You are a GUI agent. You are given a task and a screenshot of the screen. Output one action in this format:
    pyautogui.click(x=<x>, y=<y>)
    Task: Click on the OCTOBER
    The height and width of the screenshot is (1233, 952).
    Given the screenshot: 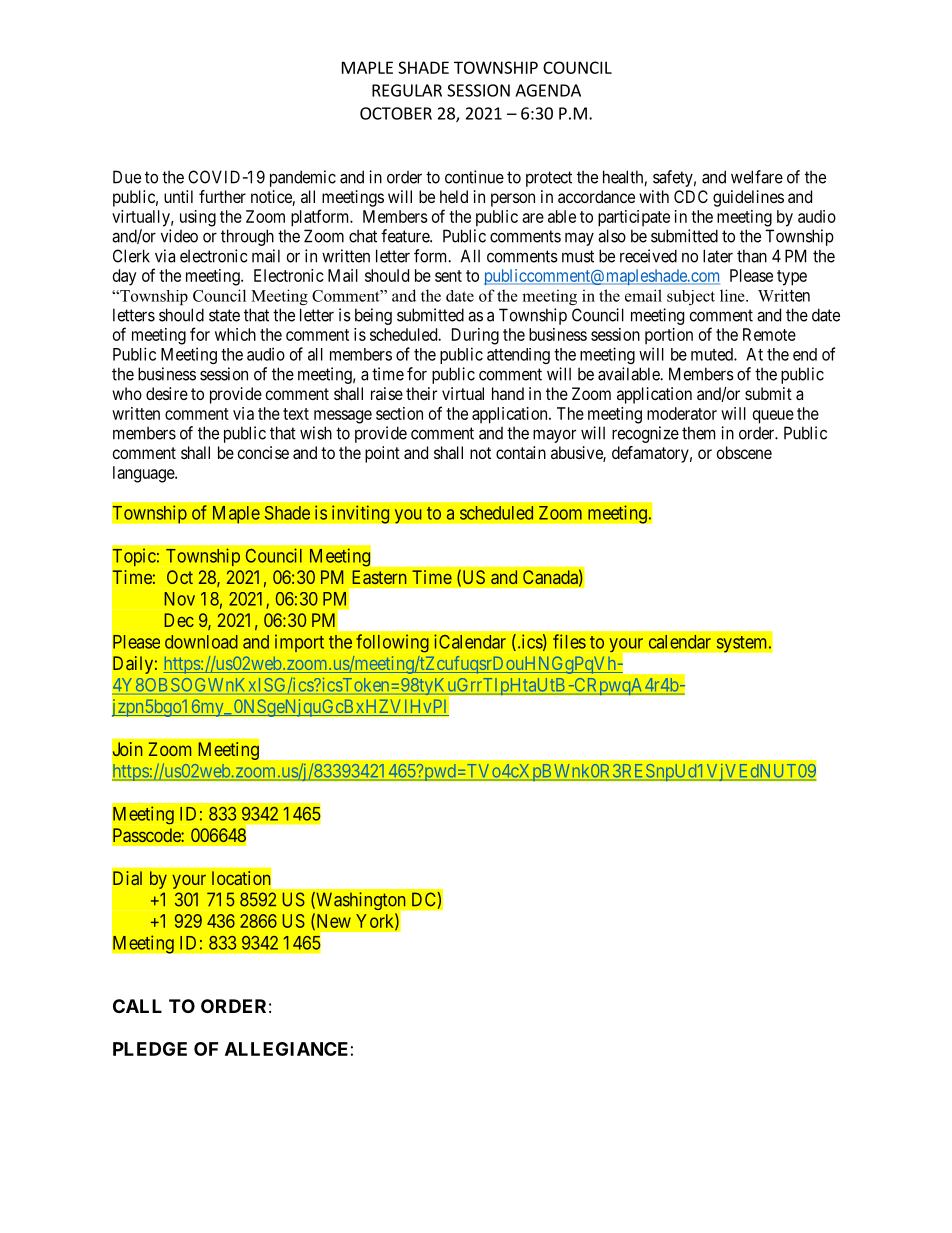 What is the action you would take?
    pyautogui.click(x=396, y=113)
